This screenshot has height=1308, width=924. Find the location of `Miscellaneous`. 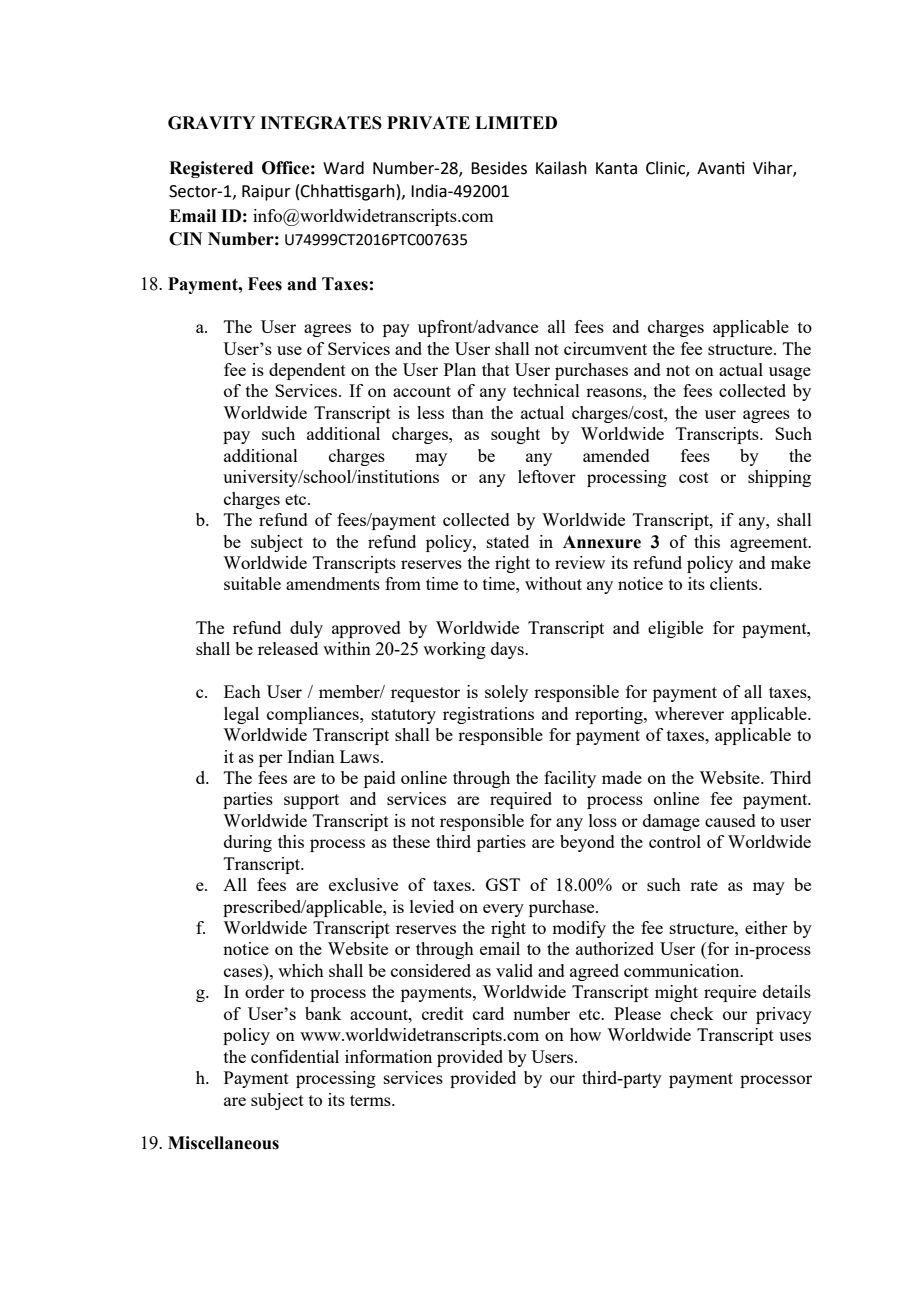

Miscellaneous is located at coordinates (223, 1143).
